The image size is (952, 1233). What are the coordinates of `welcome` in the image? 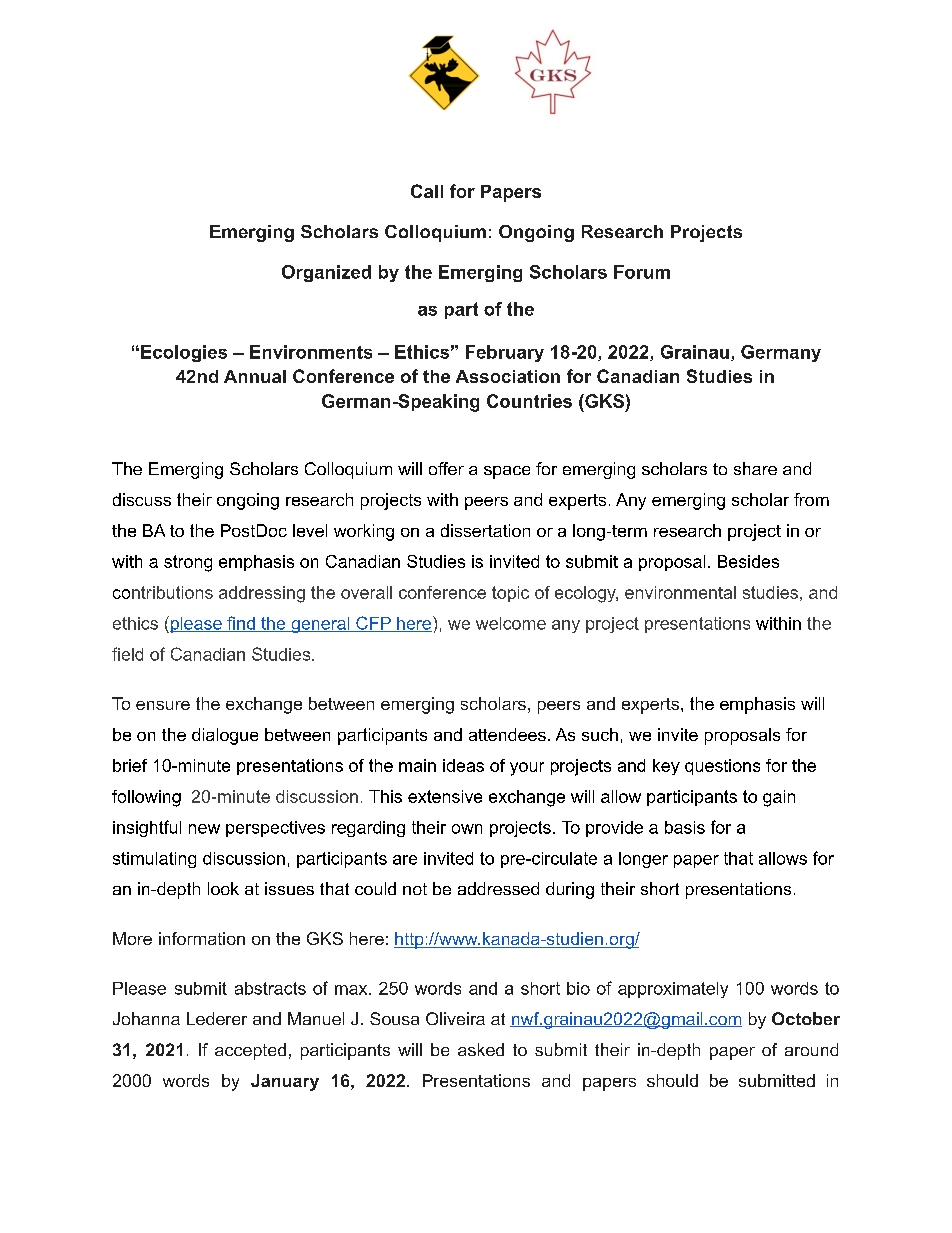 It's located at (511, 623).
